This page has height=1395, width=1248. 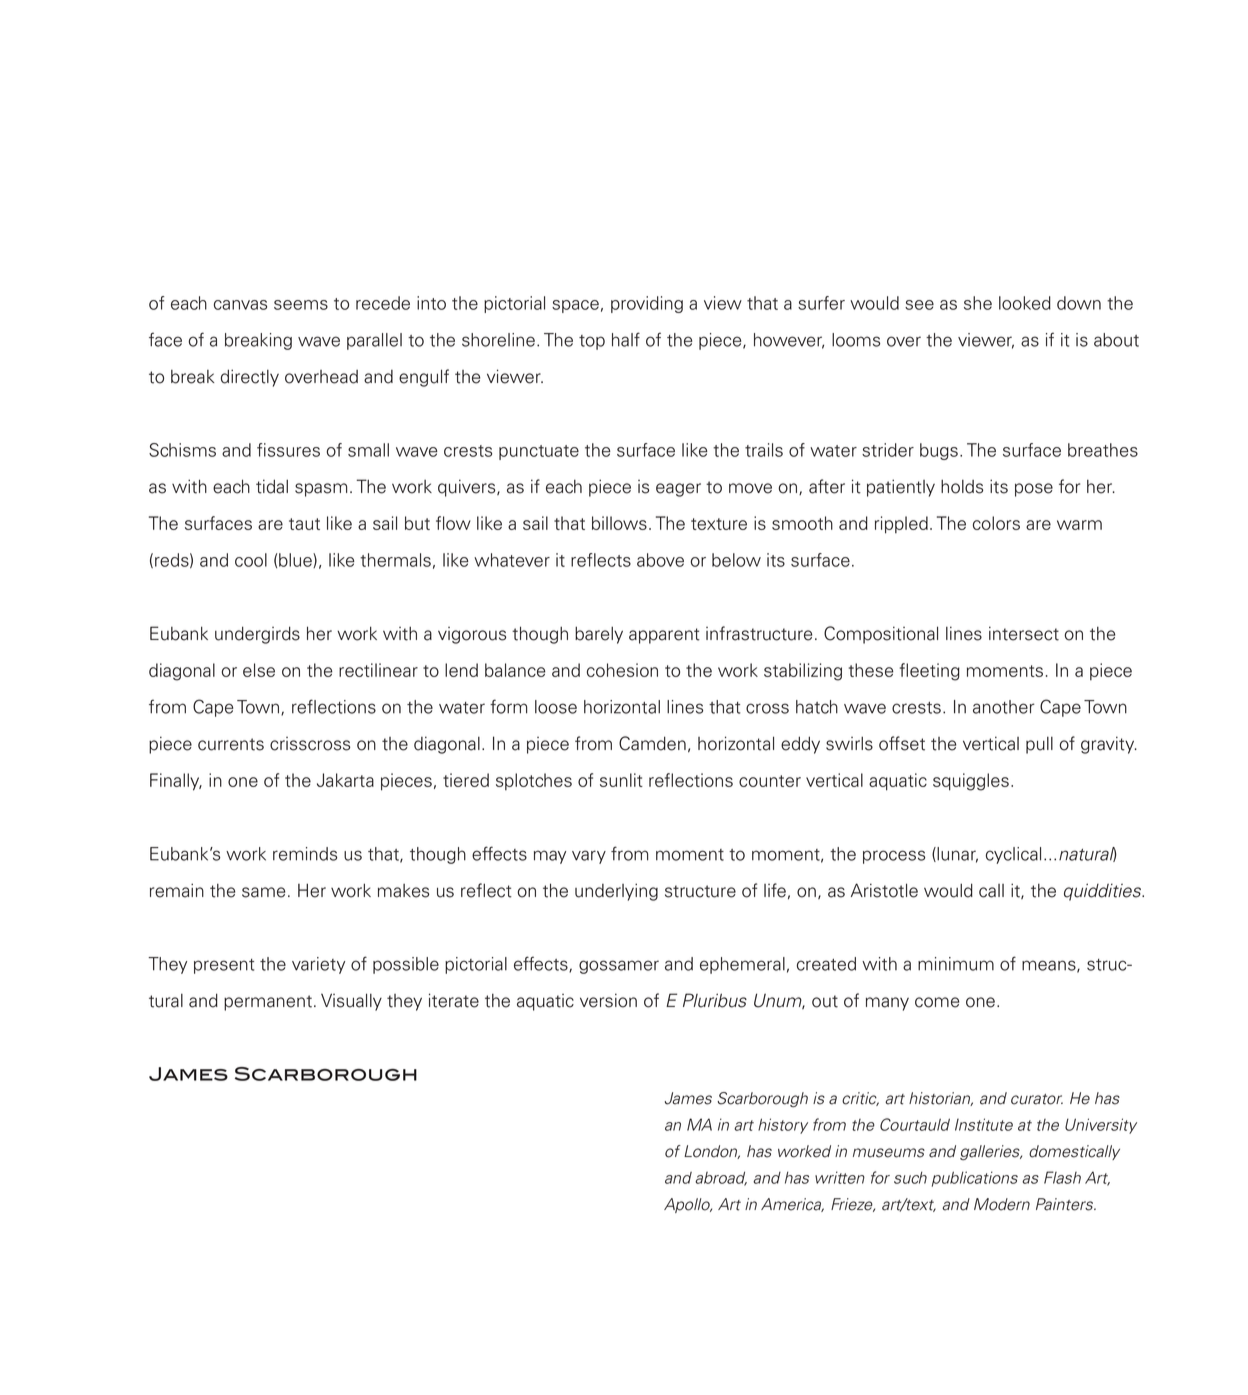 I want to click on seems, so click(x=301, y=305).
